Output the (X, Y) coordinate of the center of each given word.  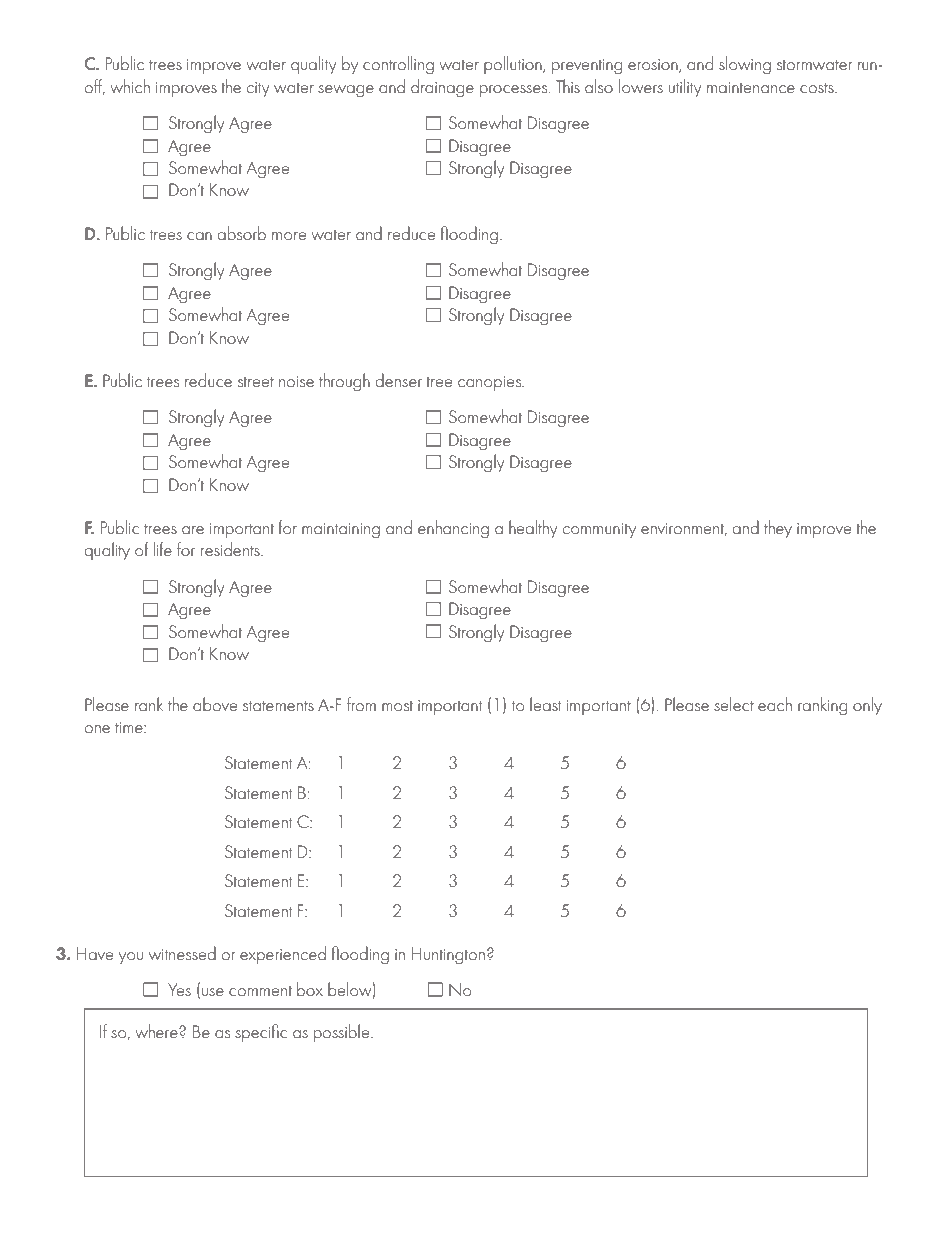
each (775, 704)
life (163, 549)
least (545, 704)
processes (515, 91)
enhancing (453, 529)
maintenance (751, 87)
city (258, 89)
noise (296, 381)
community (599, 530)
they (778, 529)
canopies (490, 383)
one (97, 729)
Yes (179, 989)
